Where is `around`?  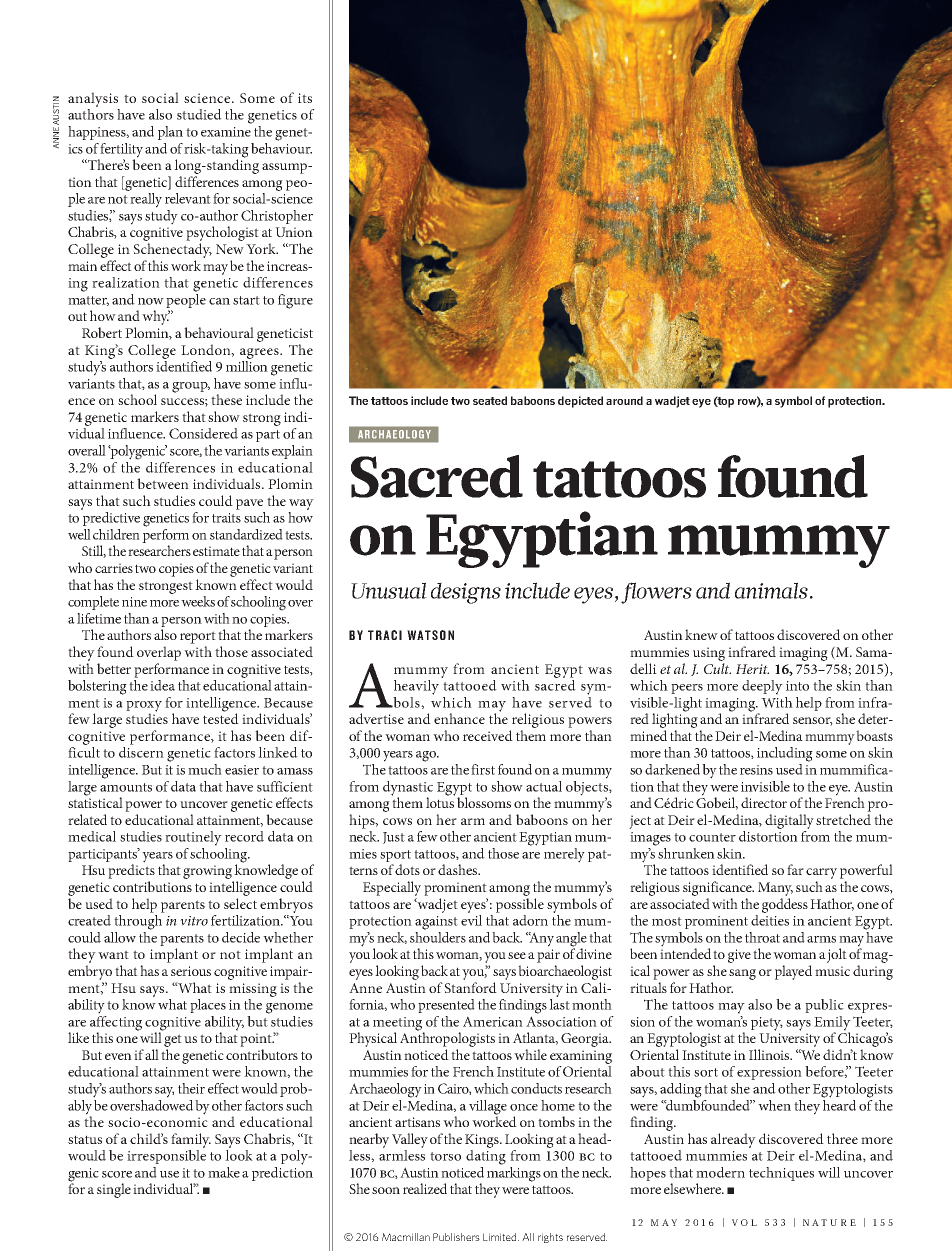
around is located at coordinates (624, 400).
